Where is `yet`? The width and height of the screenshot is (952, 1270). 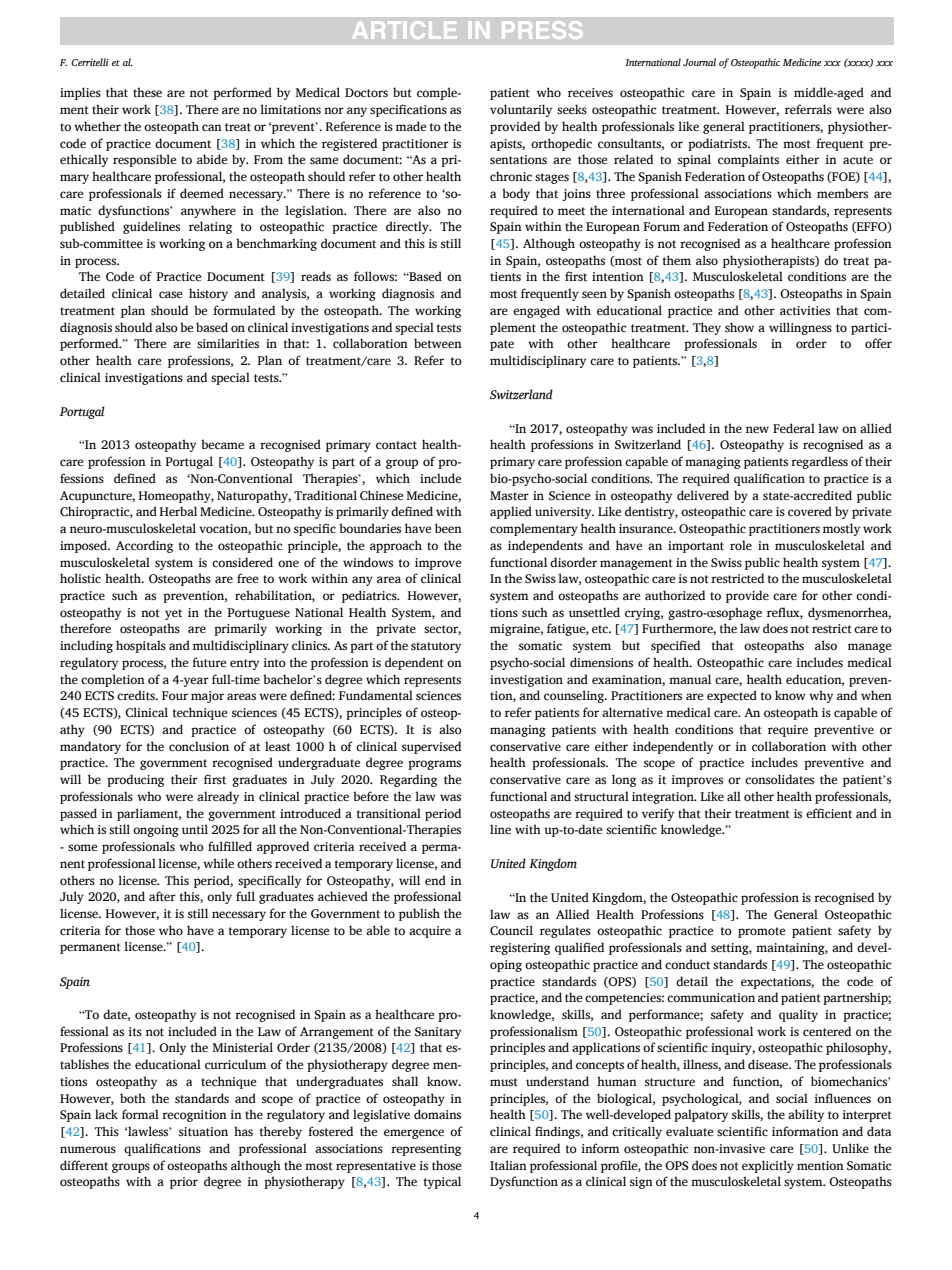
yet is located at coordinates (173, 614).
